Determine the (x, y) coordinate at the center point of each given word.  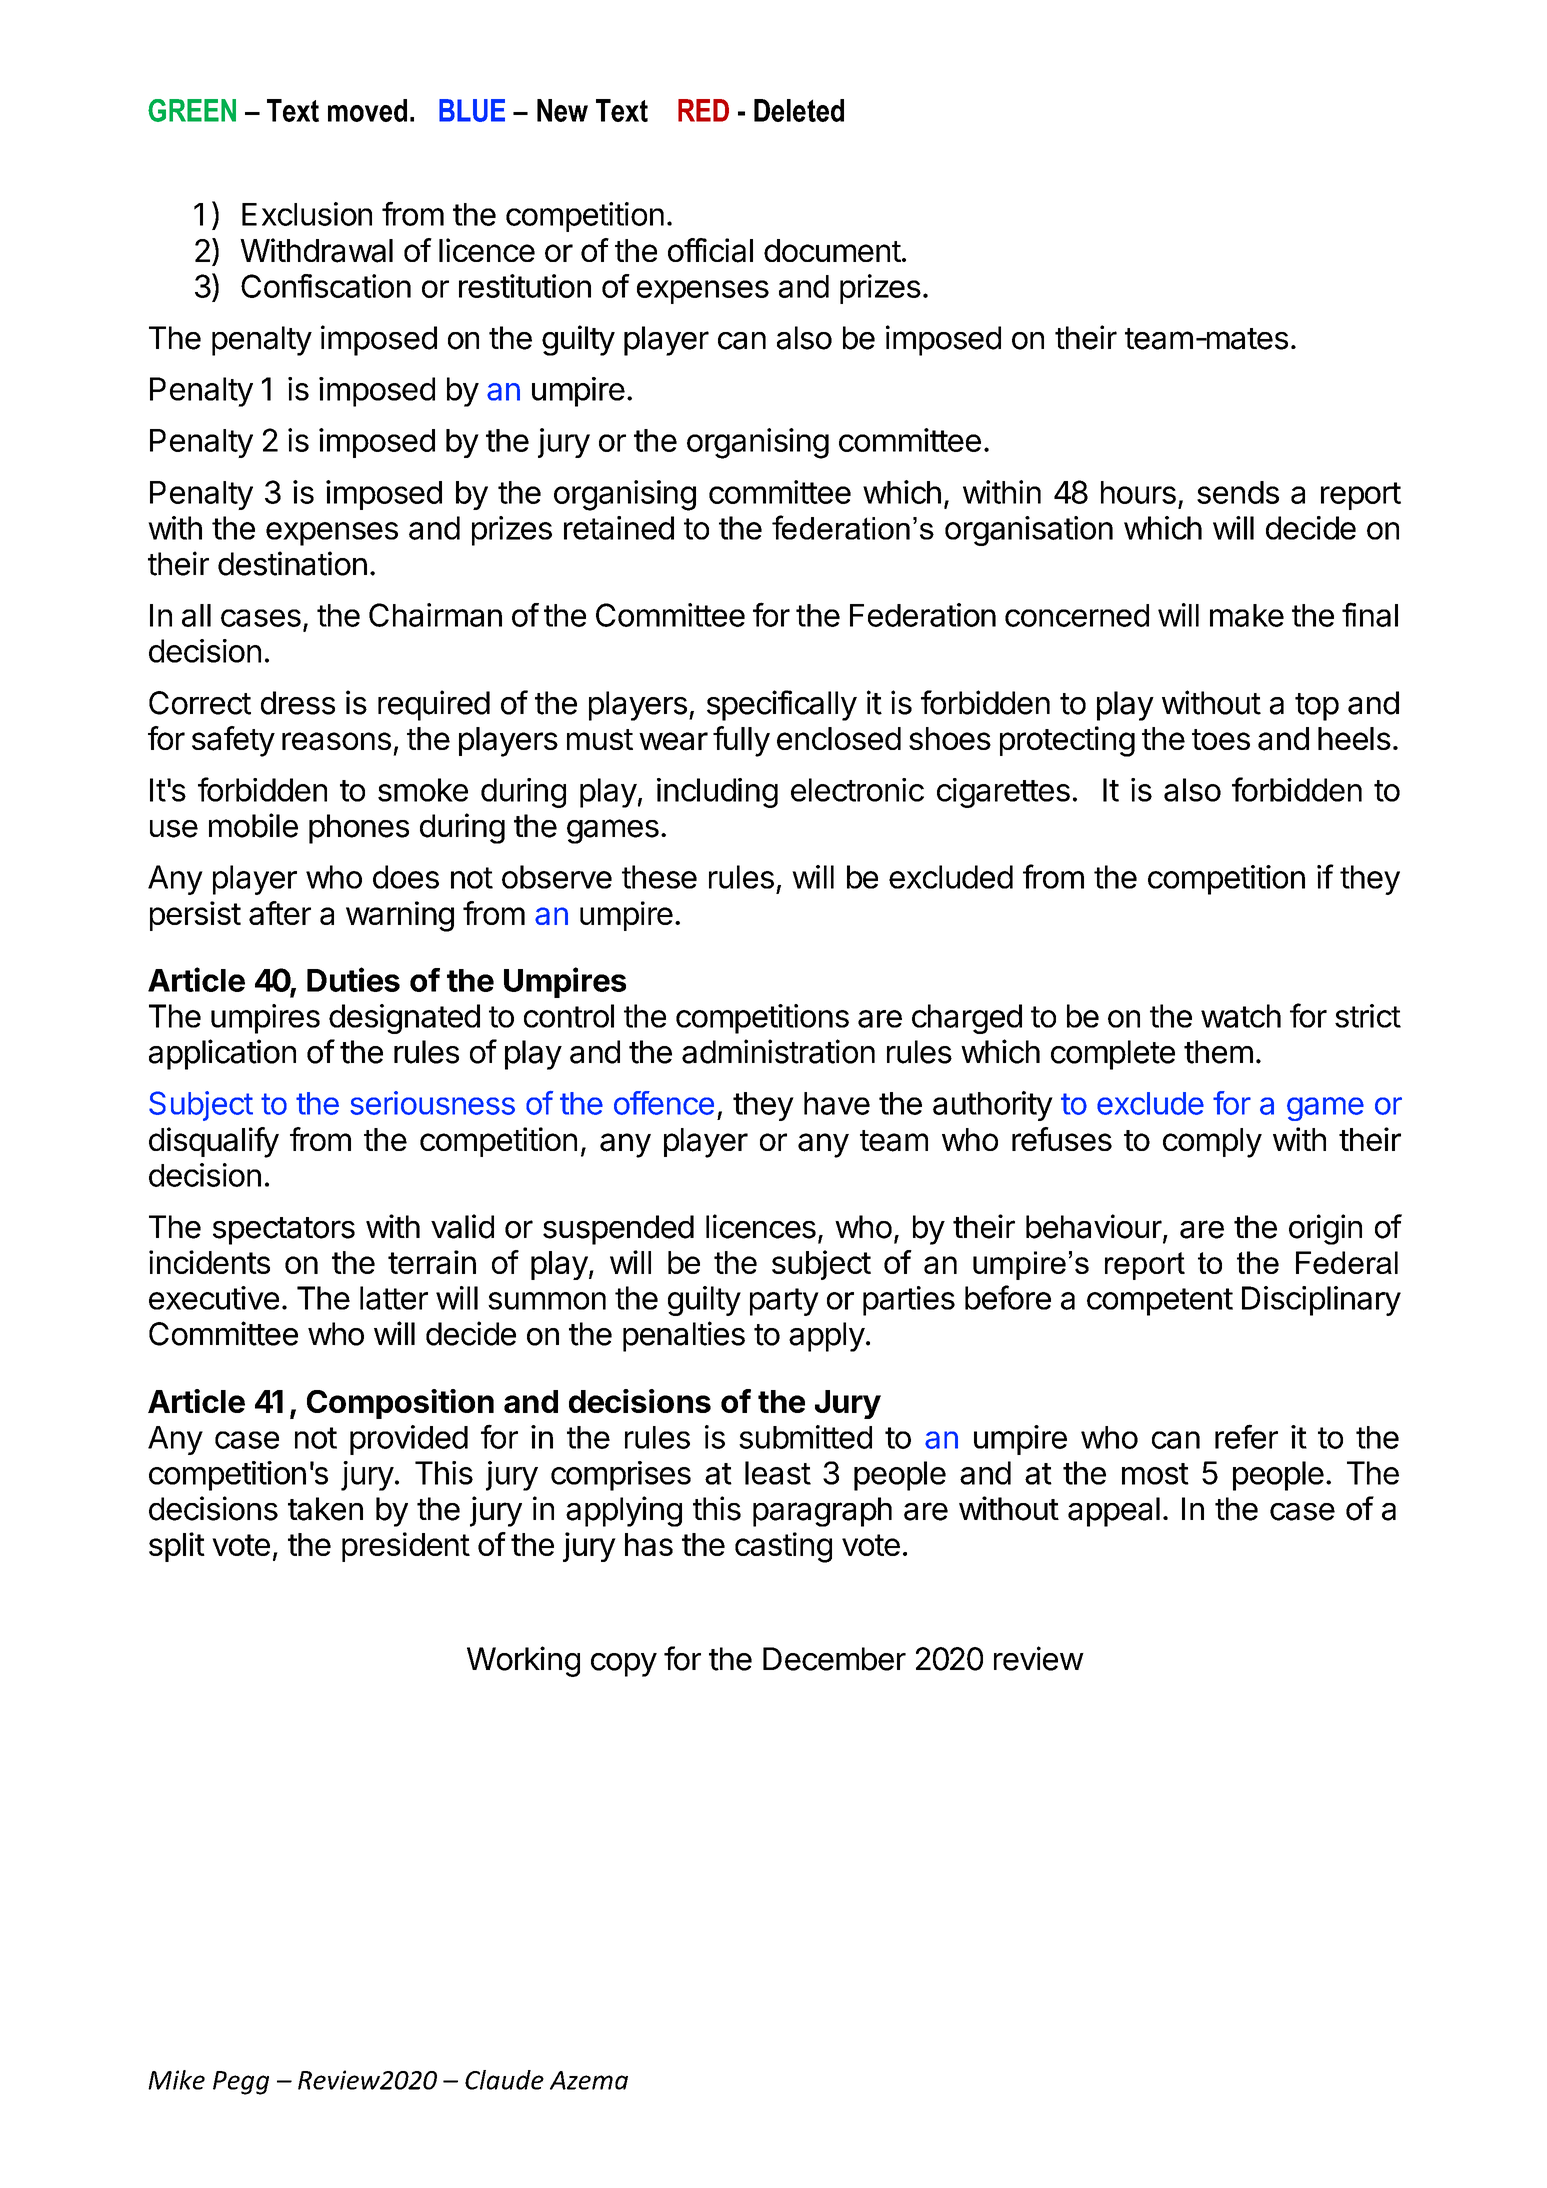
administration (778, 1051)
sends (1238, 492)
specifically (782, 705)
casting (783, 1547)
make (1247, 615)
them (1218, 1052)
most (1155, 1474)
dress (298, 703)
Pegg (241, 2083)
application (222, 1054)
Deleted (799, 110)
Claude (504, 2080)
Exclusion (307, 214)
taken (325, 1509)
